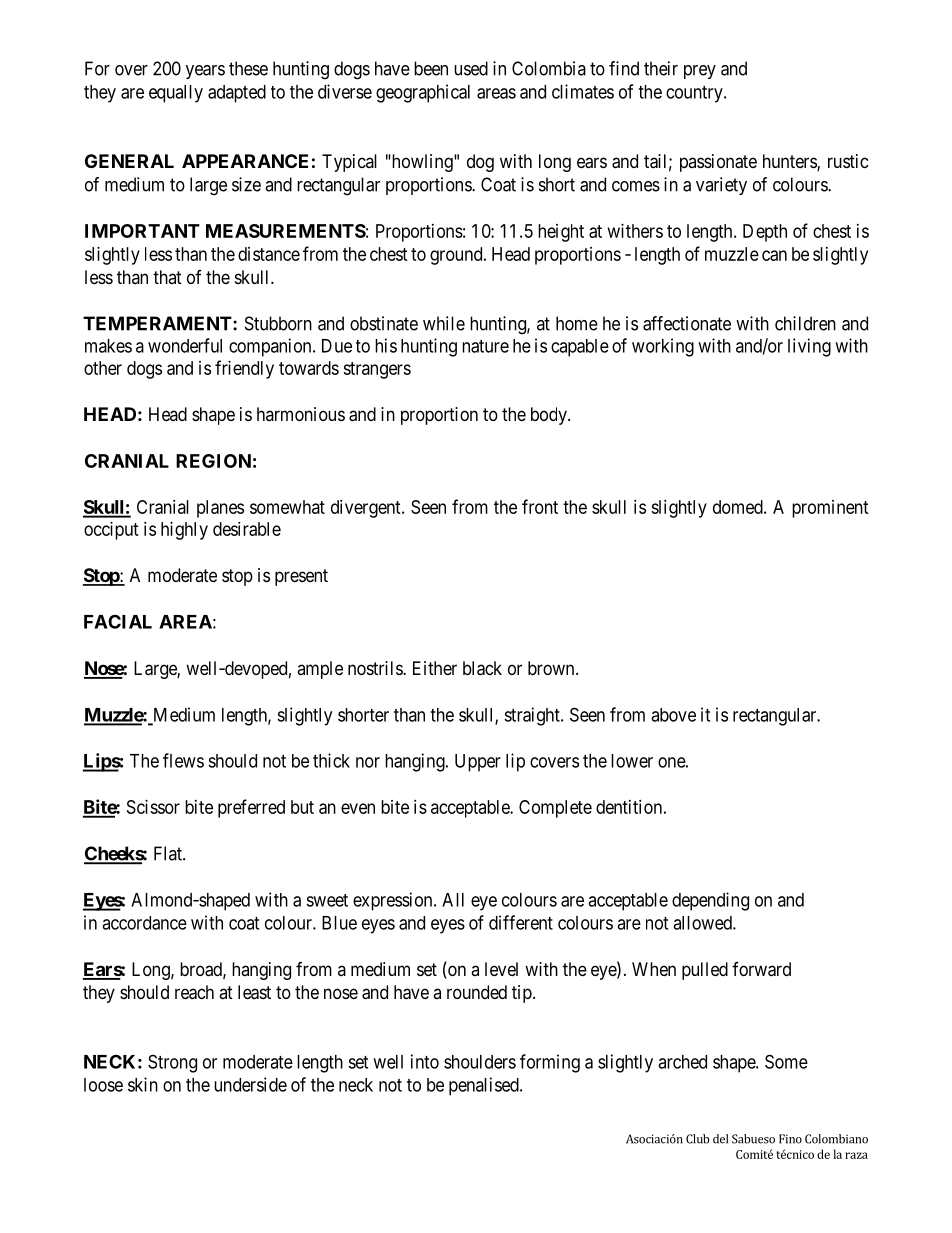 The width and height of the document is (952, 1233). Describe the element at coordinates (185, 345) in the document. I see `wonderful` at that location.
